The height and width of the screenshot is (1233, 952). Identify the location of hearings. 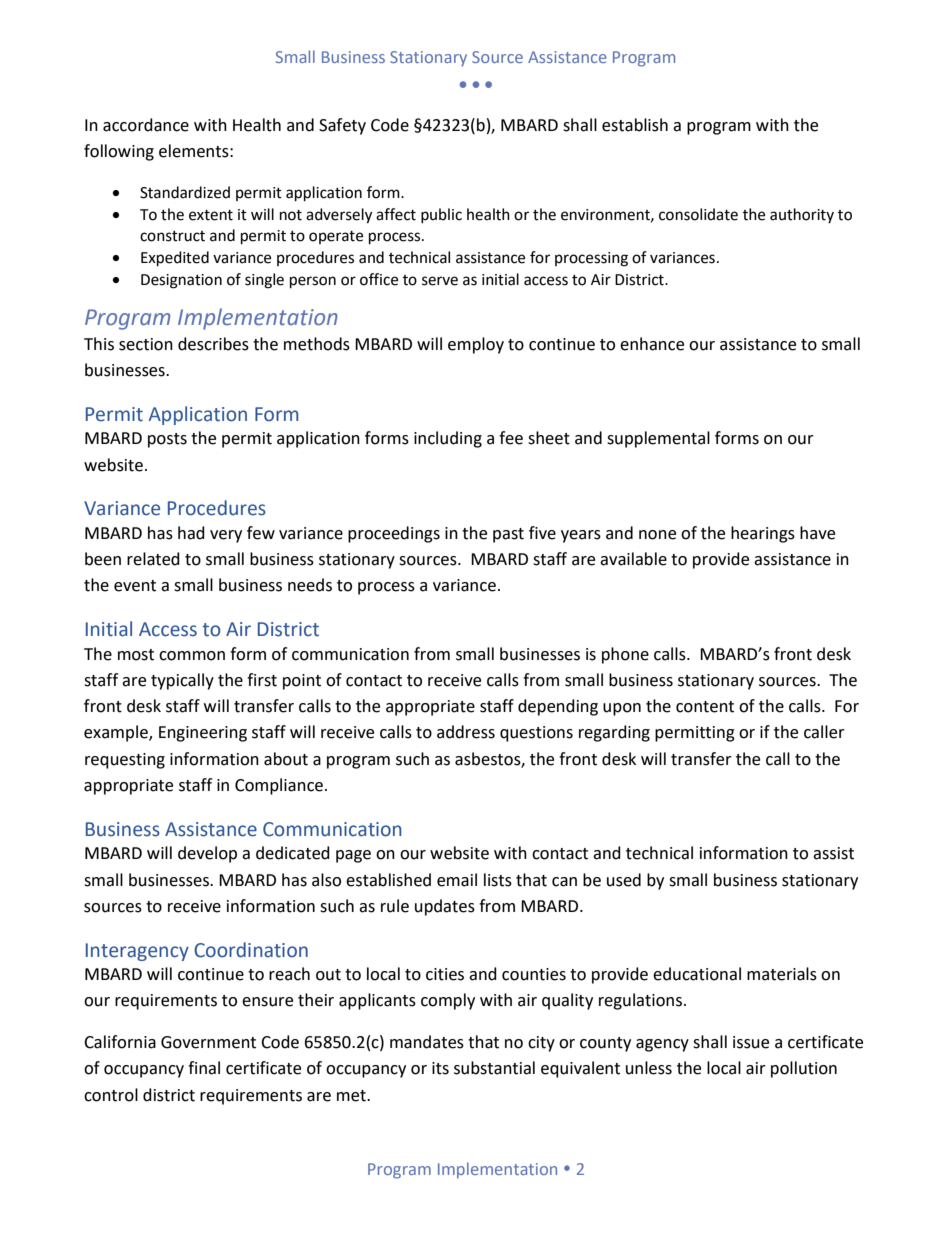
(763, 534).
